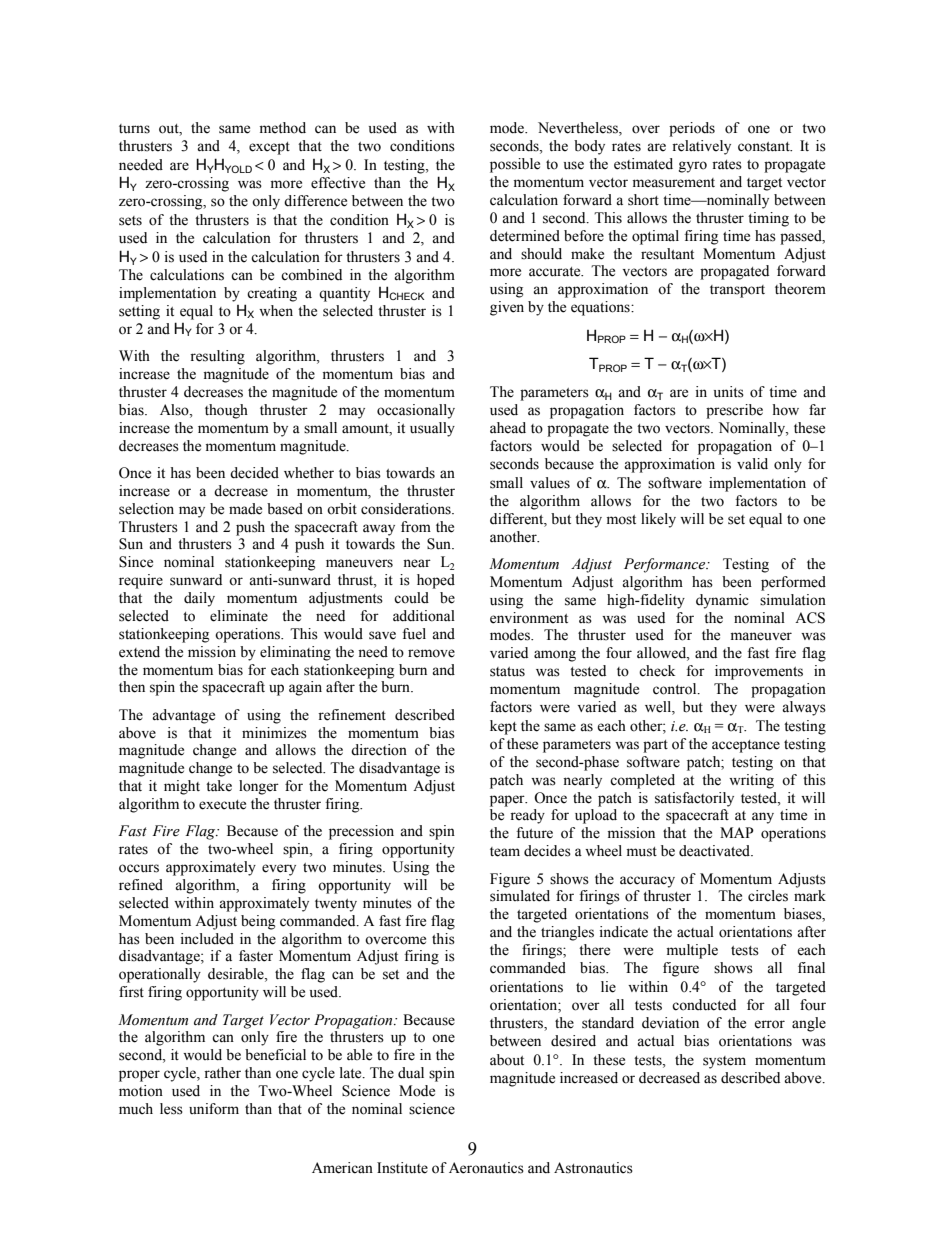  I want to click on there, so click(594, 950).
